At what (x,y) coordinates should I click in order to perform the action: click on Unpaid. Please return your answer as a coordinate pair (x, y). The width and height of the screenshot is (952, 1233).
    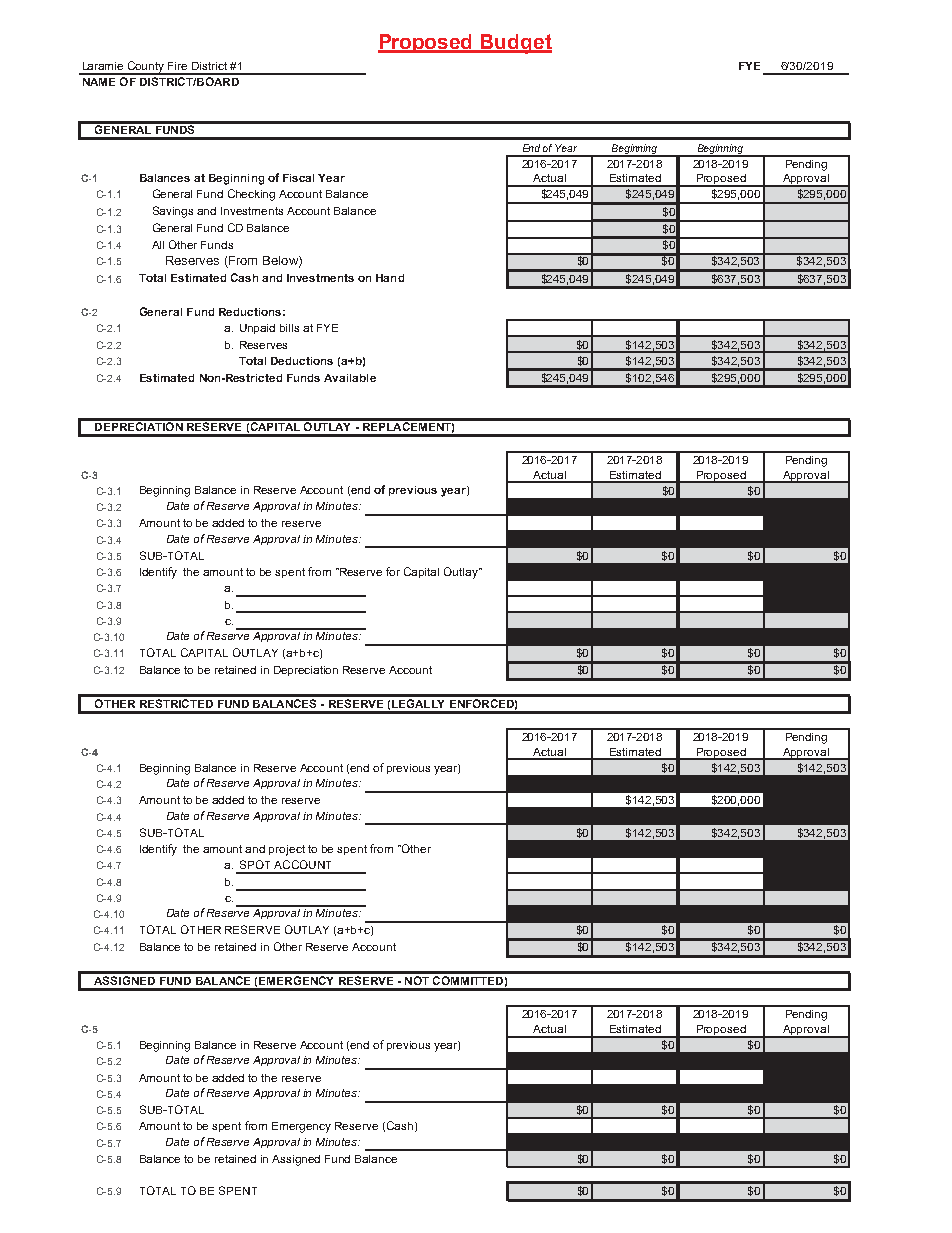
    Looking at the image, I should click on (257, 329).
